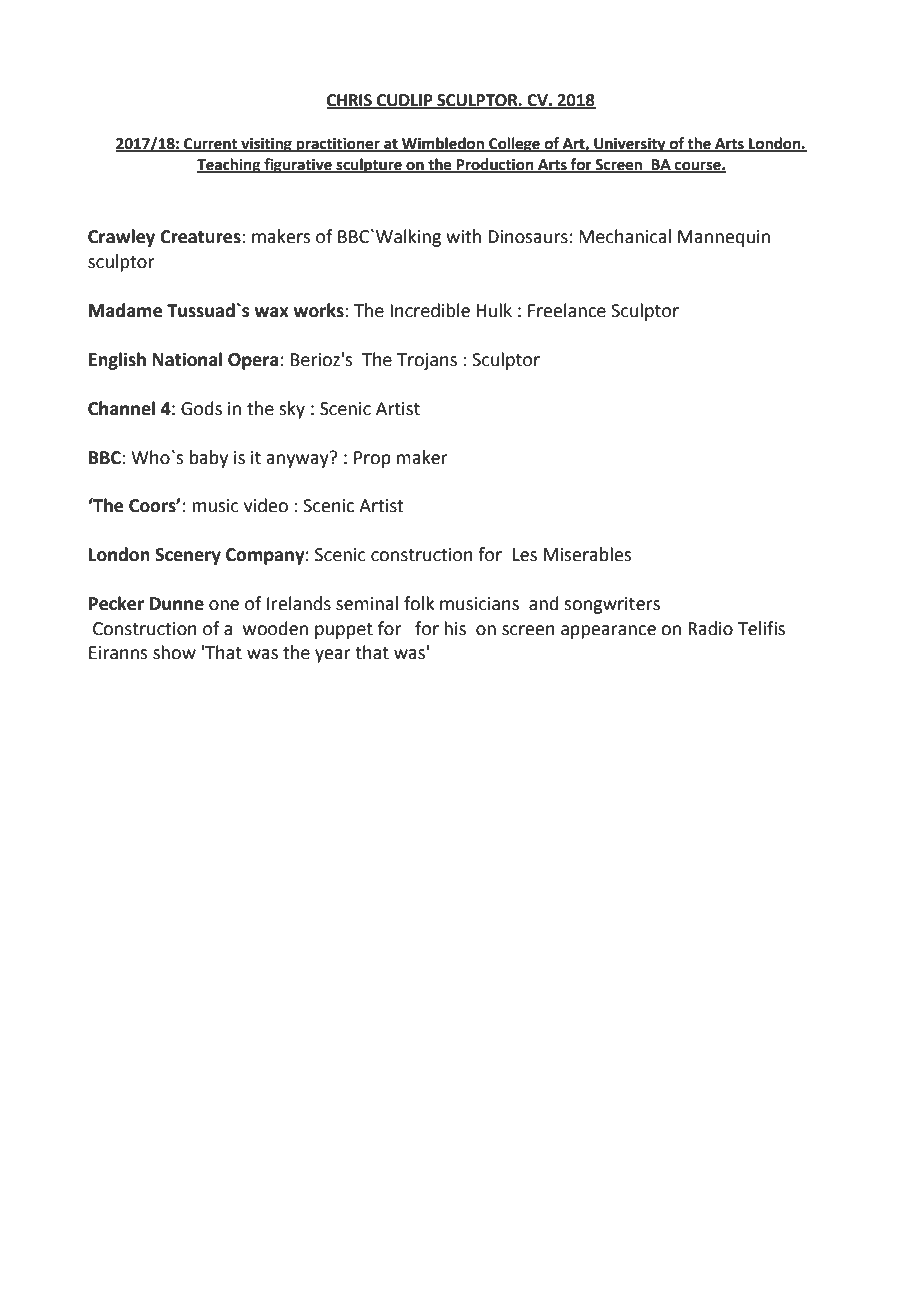  I want to click on University, so click(630, 145).
